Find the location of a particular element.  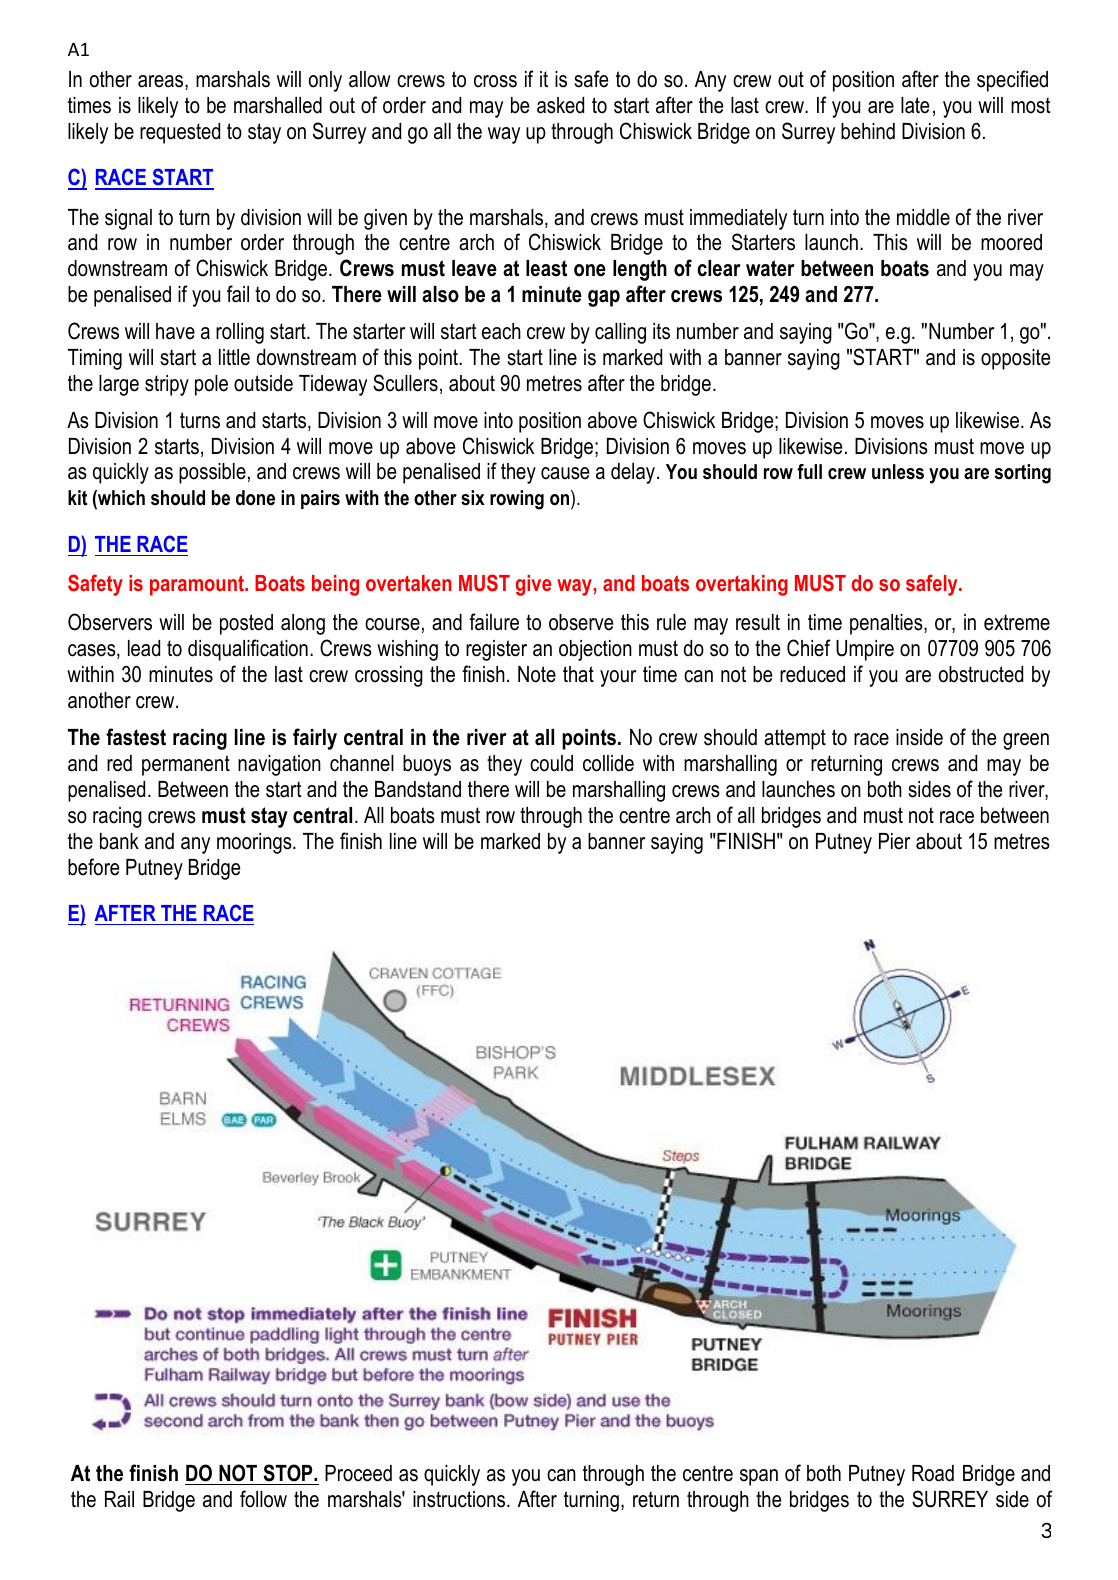

possible is located at coordinates (212, 473).
